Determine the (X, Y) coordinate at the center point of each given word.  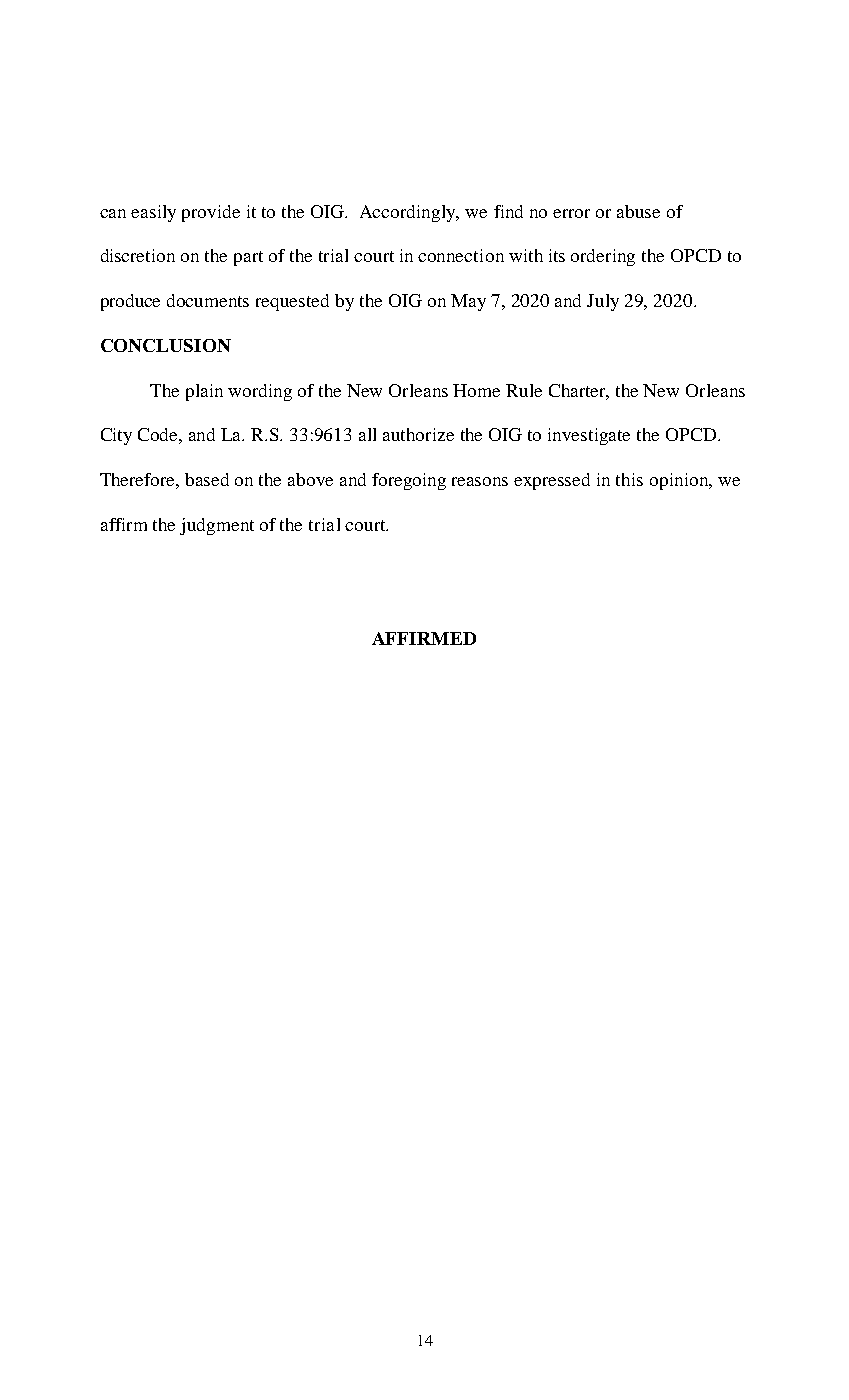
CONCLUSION (166, 345)
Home (476, 390)
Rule (524, 390)
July (603, 302)
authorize (418, 434)
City (116, 436)
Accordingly (409, 213)
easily (153, 213)
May (468, 302)
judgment (217, 526)
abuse (638, 211)
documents (208, 300)
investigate (589, 436)
